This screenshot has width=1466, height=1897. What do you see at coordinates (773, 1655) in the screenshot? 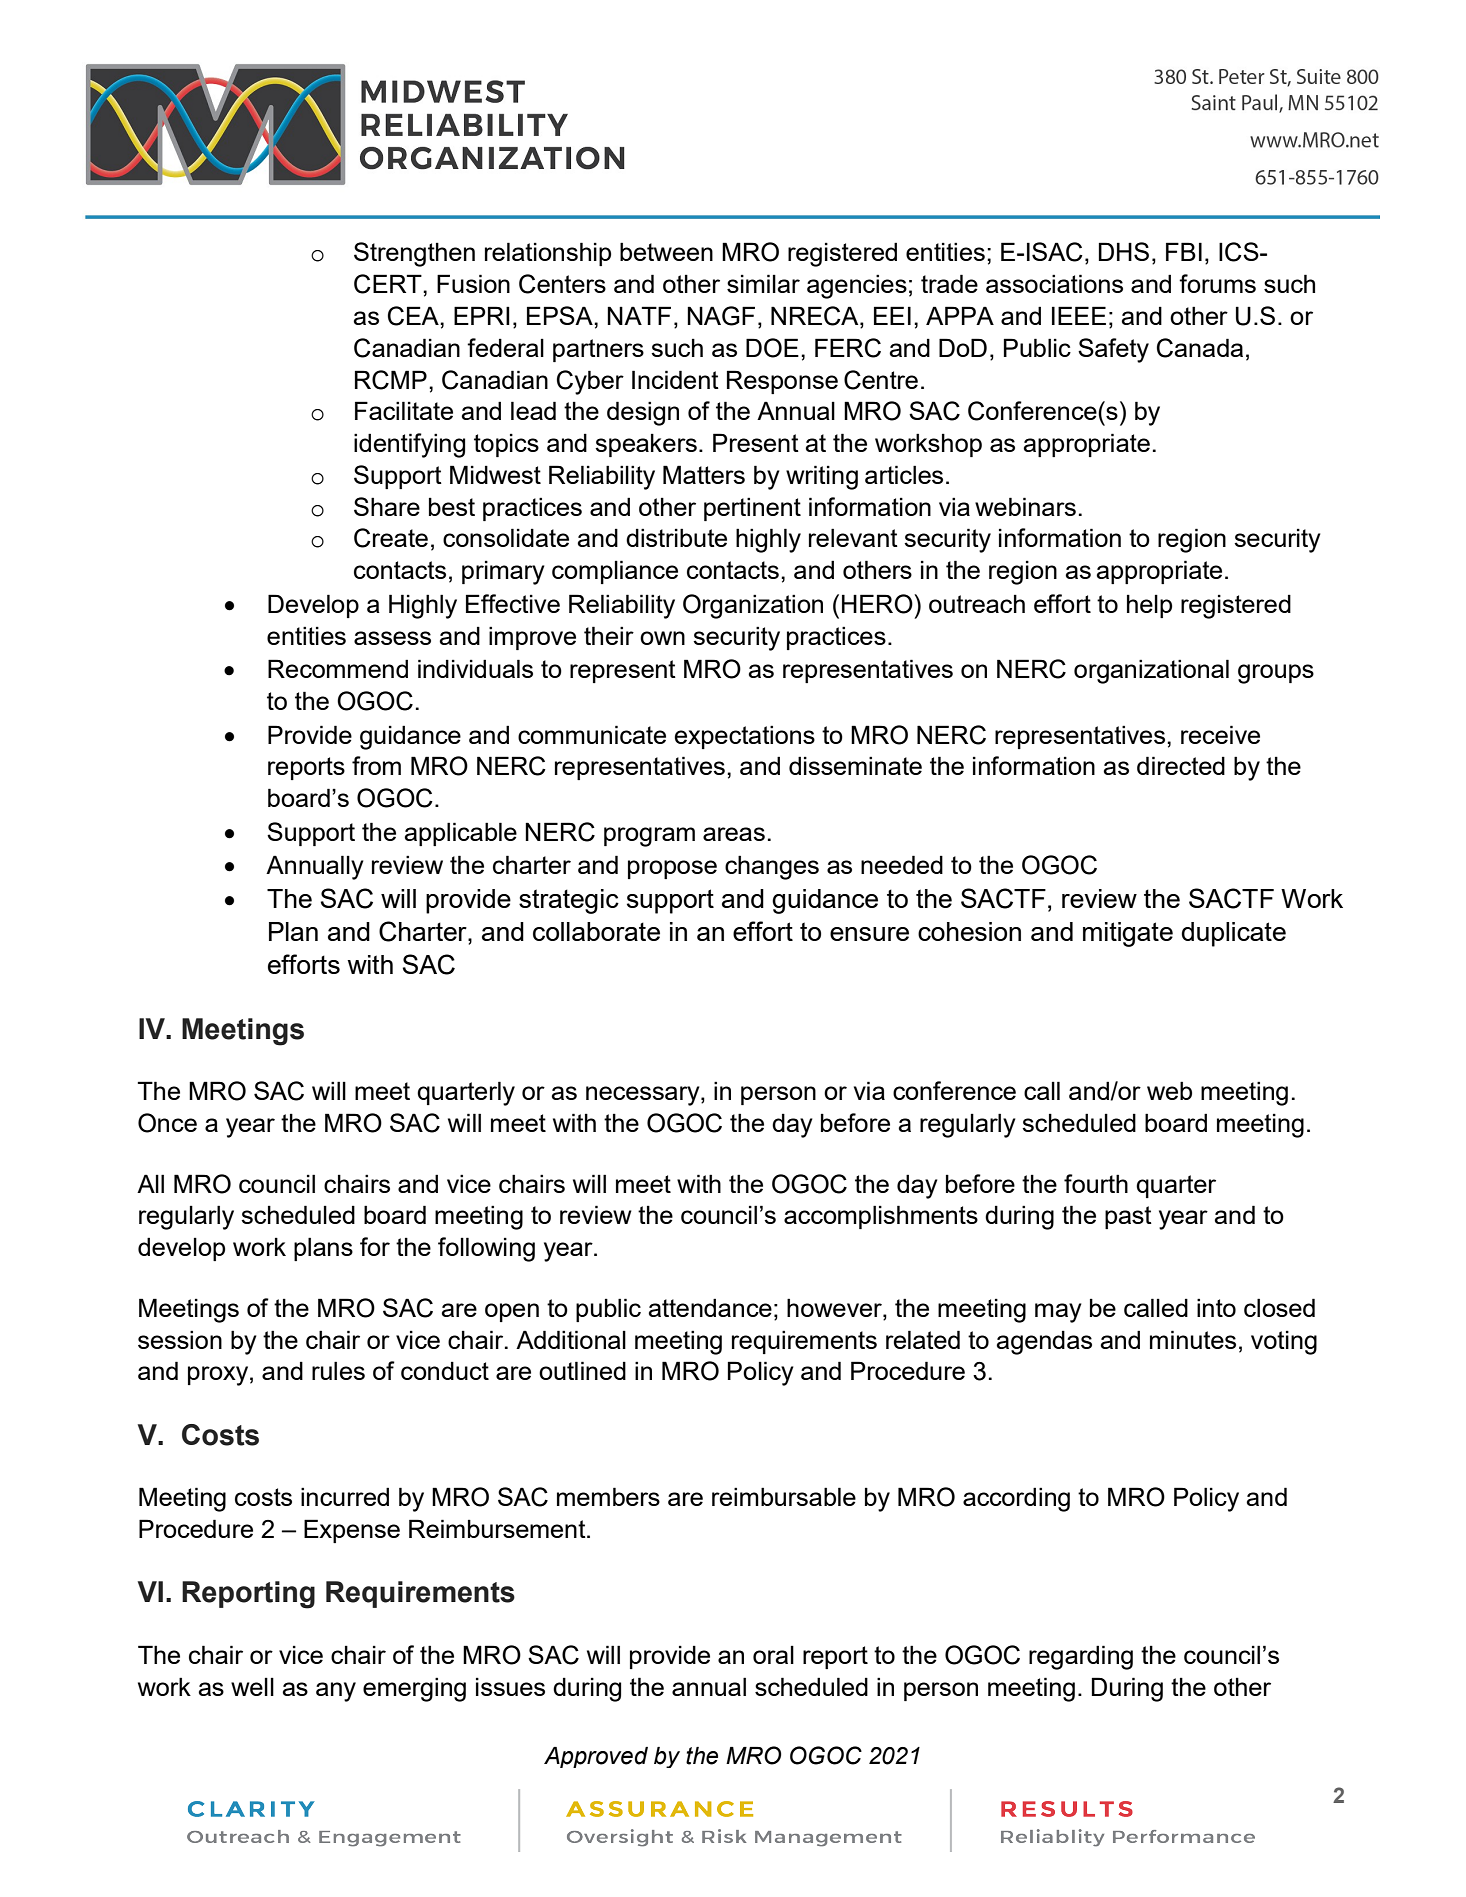
I see `oral` at bounding box center [773, 1655].
